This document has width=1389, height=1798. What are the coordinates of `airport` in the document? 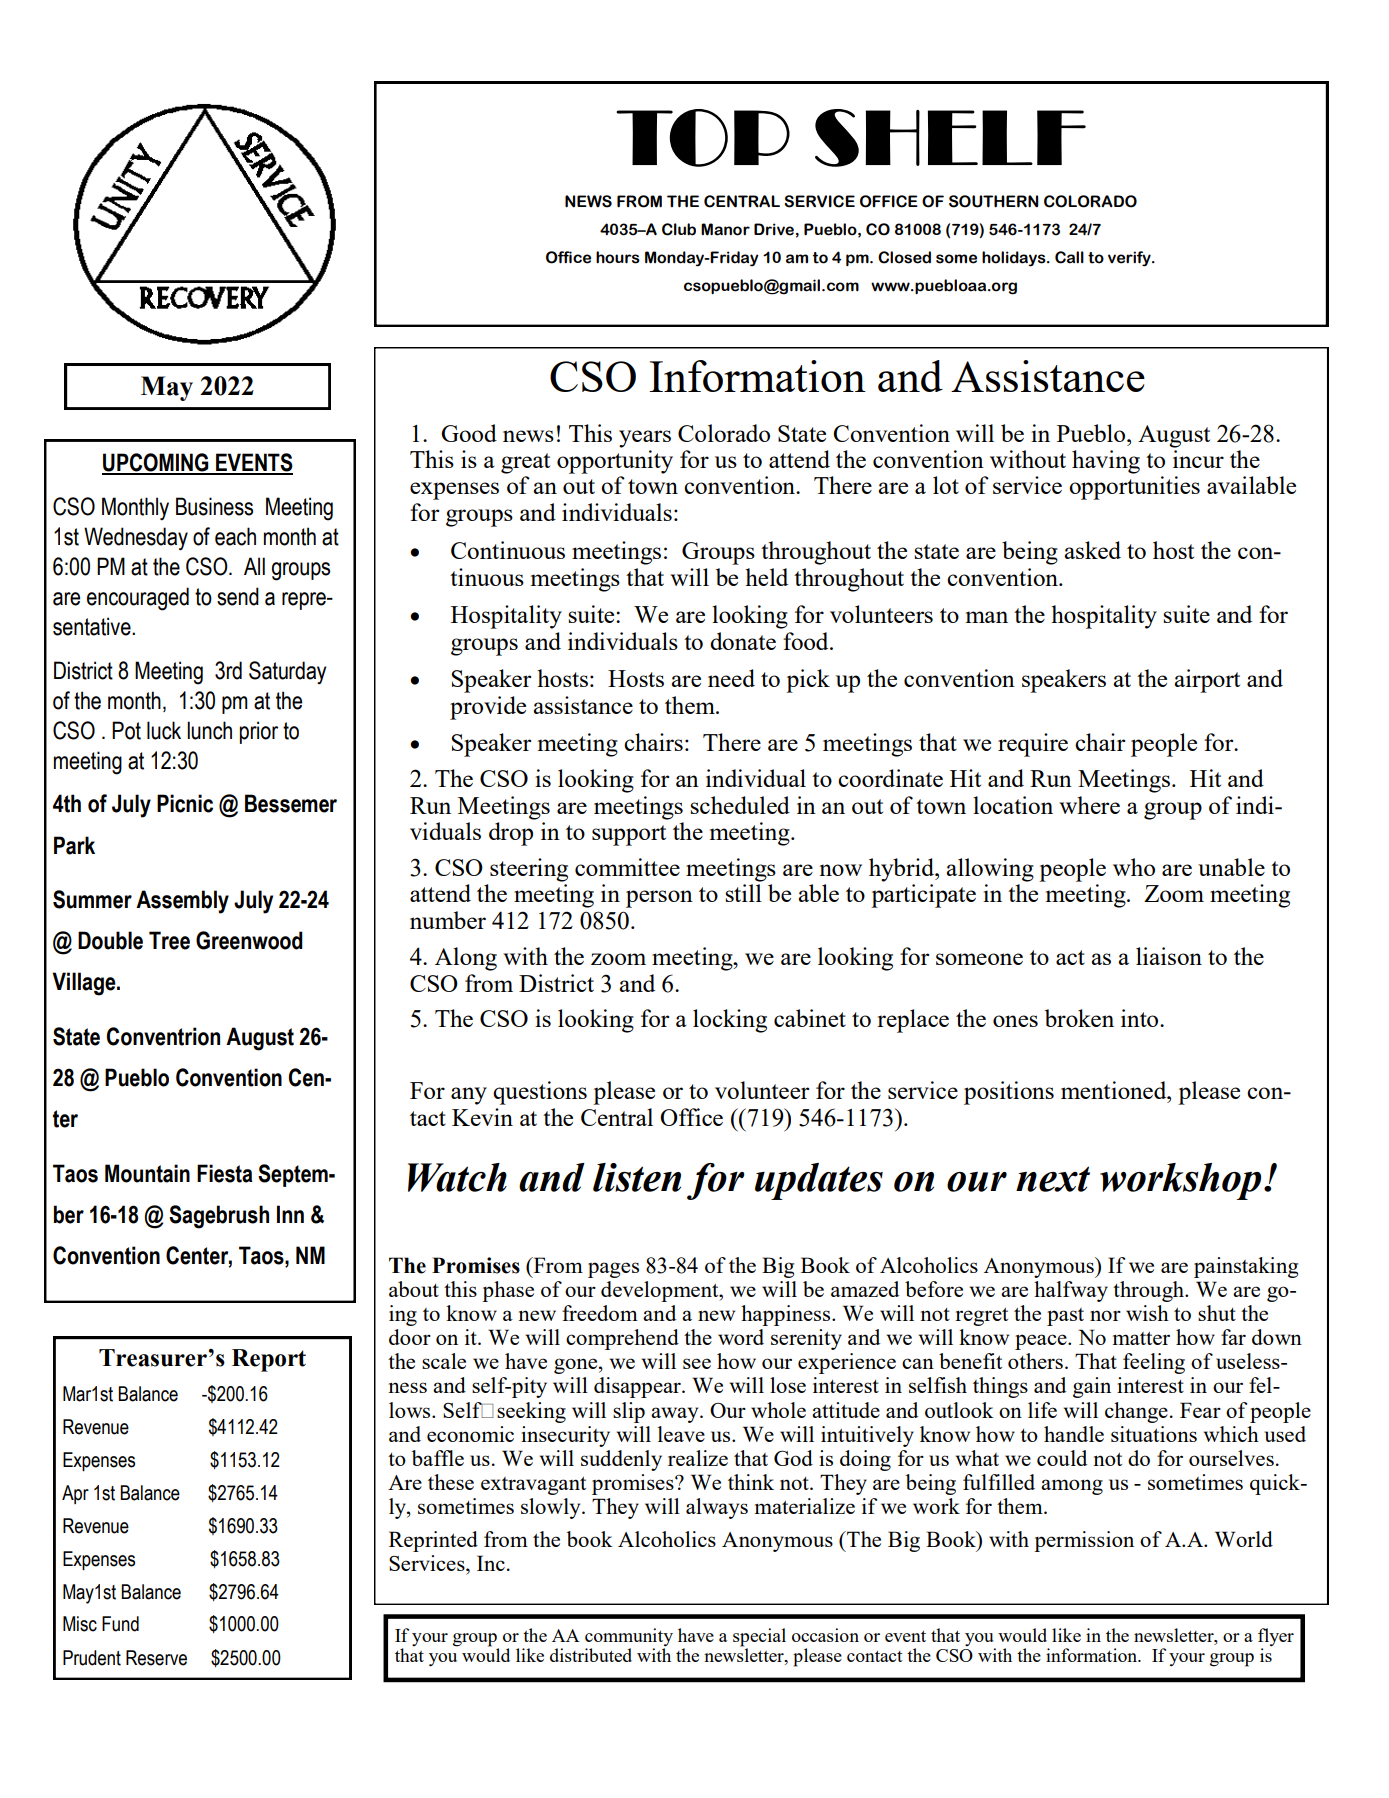 It's located at (1207, 681).
